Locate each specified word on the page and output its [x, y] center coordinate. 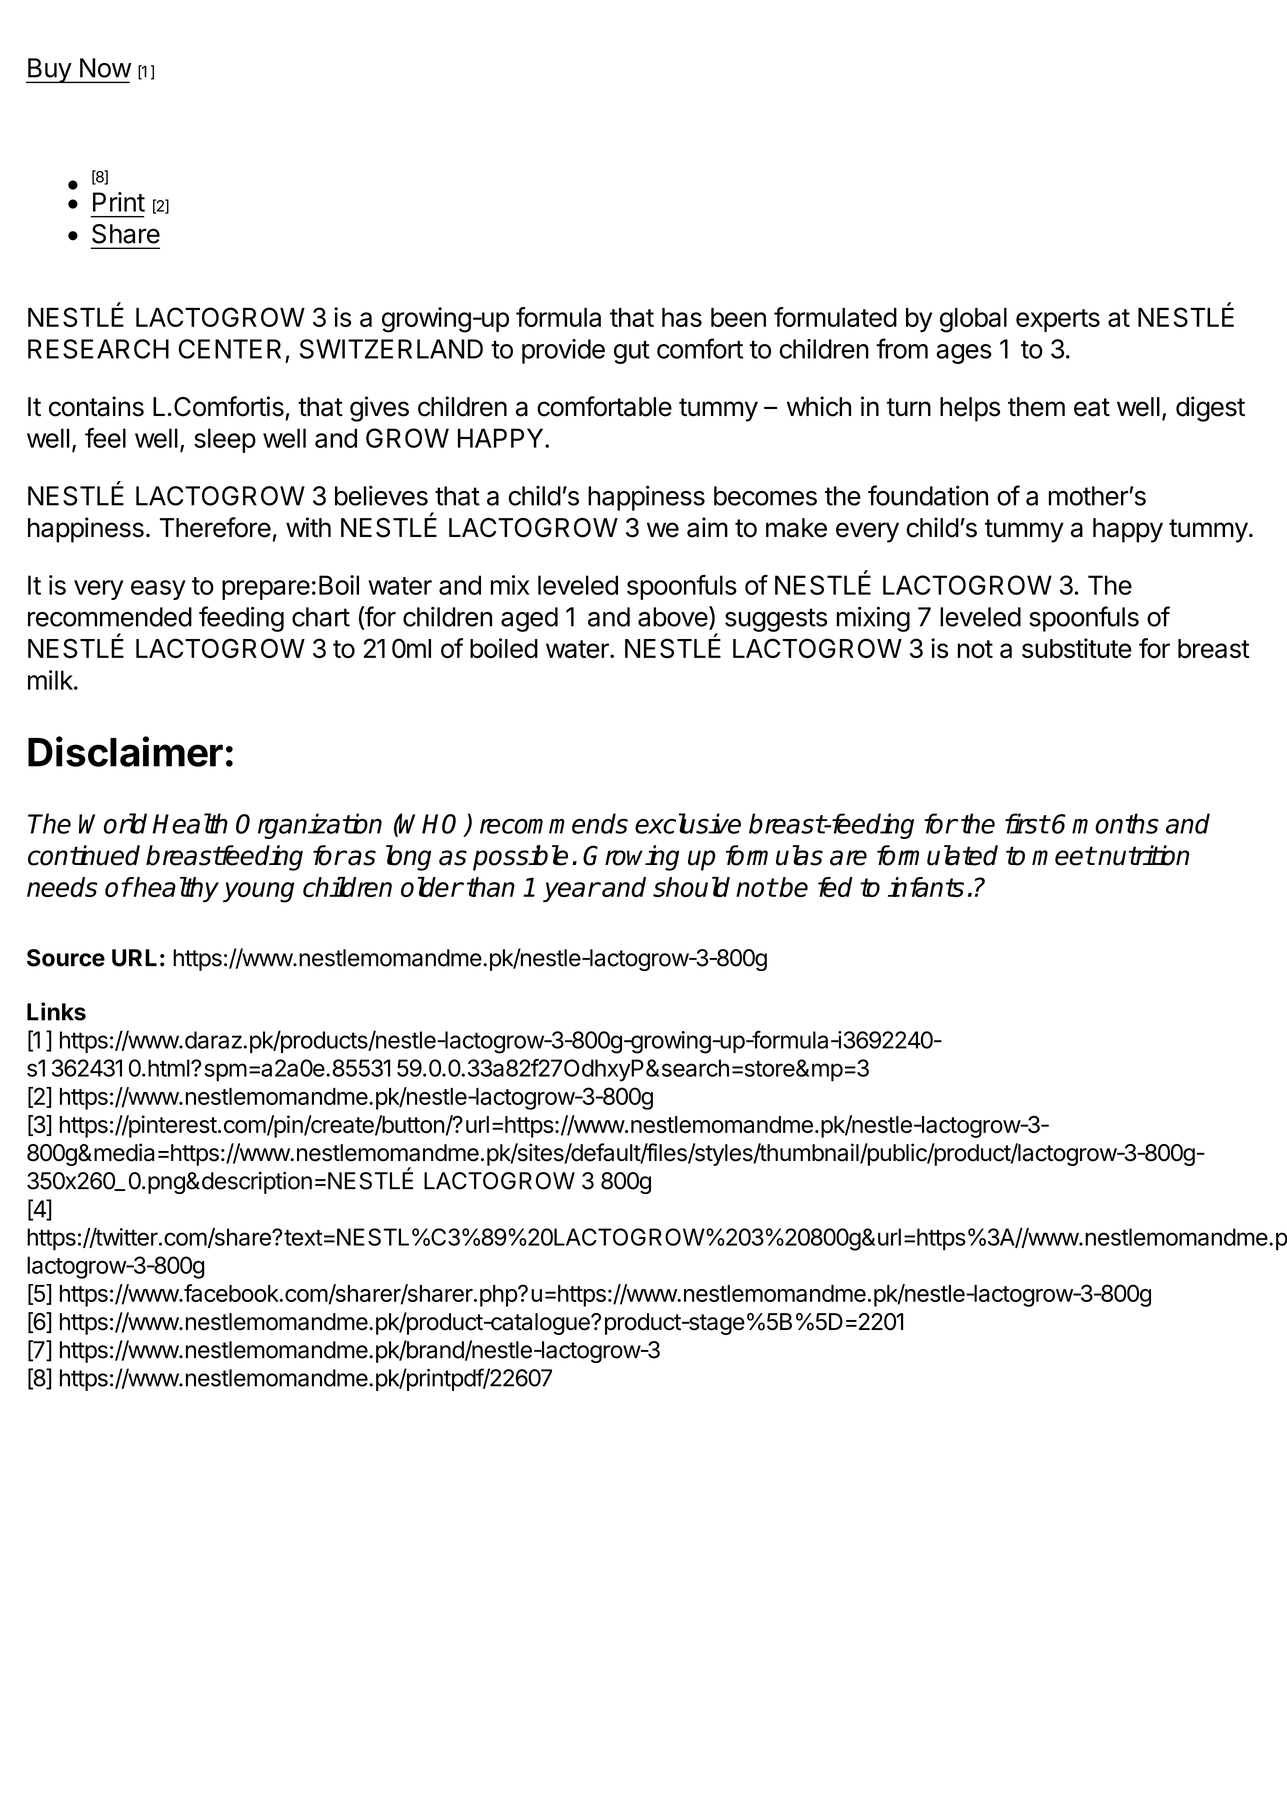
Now [106, 68]
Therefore [215, 527]
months [1115, 823]
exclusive [688, 823]
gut [632, 352]
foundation [928, 495]
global [973, 320]
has [682, 317]
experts [1058, 320]
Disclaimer [125, 751]
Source [66, 958]
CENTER [229, 349]
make [796, 528]
